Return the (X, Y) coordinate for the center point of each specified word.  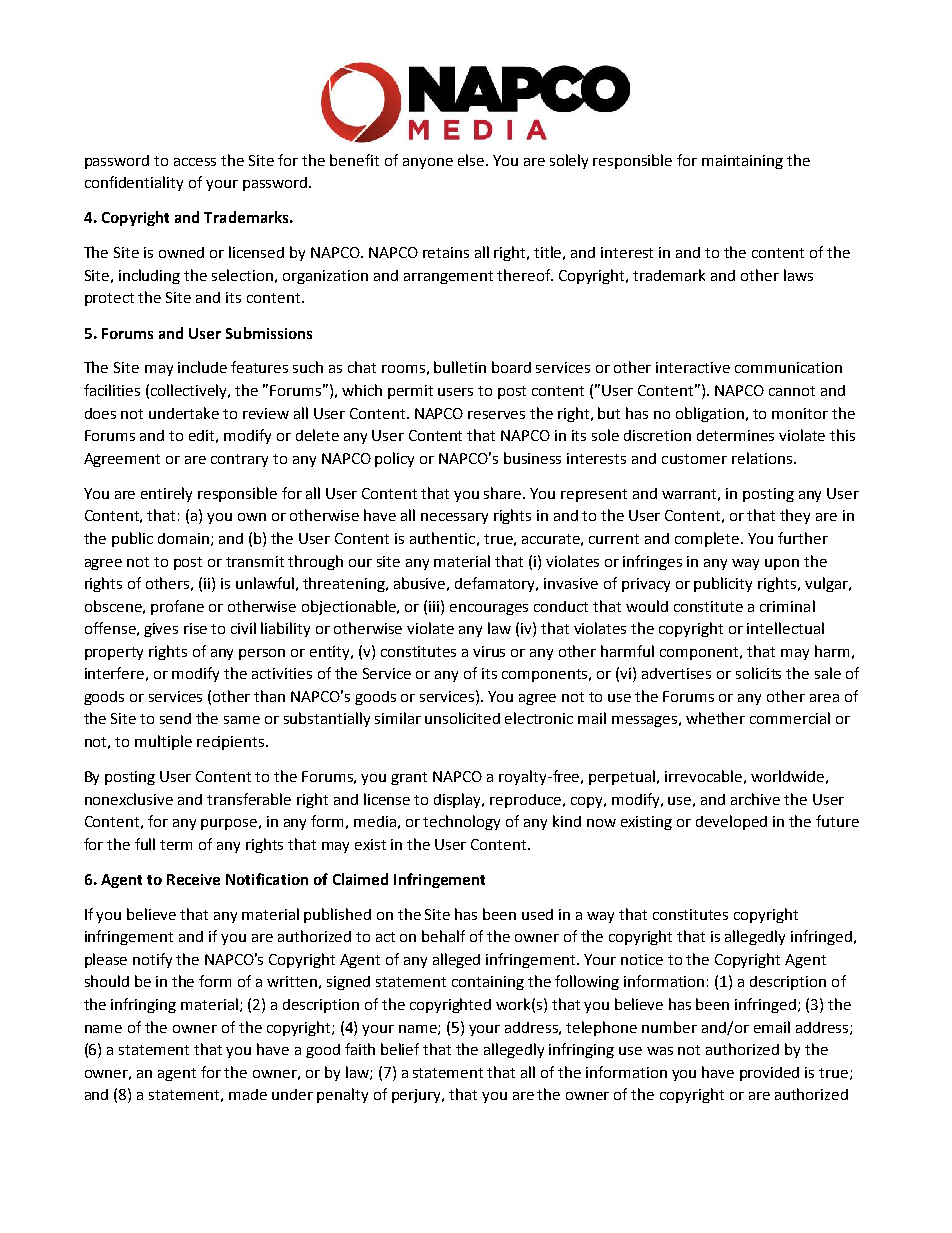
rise (195, 628)
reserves (496, 415)
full (145, 844)
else (471, 160)
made (248, 1094)
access (195, 162)
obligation (711, 414)
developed (731, 822)
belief (400, 1049)
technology (461, 822)
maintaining (742, 162)
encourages (489, 609)
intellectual (785, 628)
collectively (190, 391)
